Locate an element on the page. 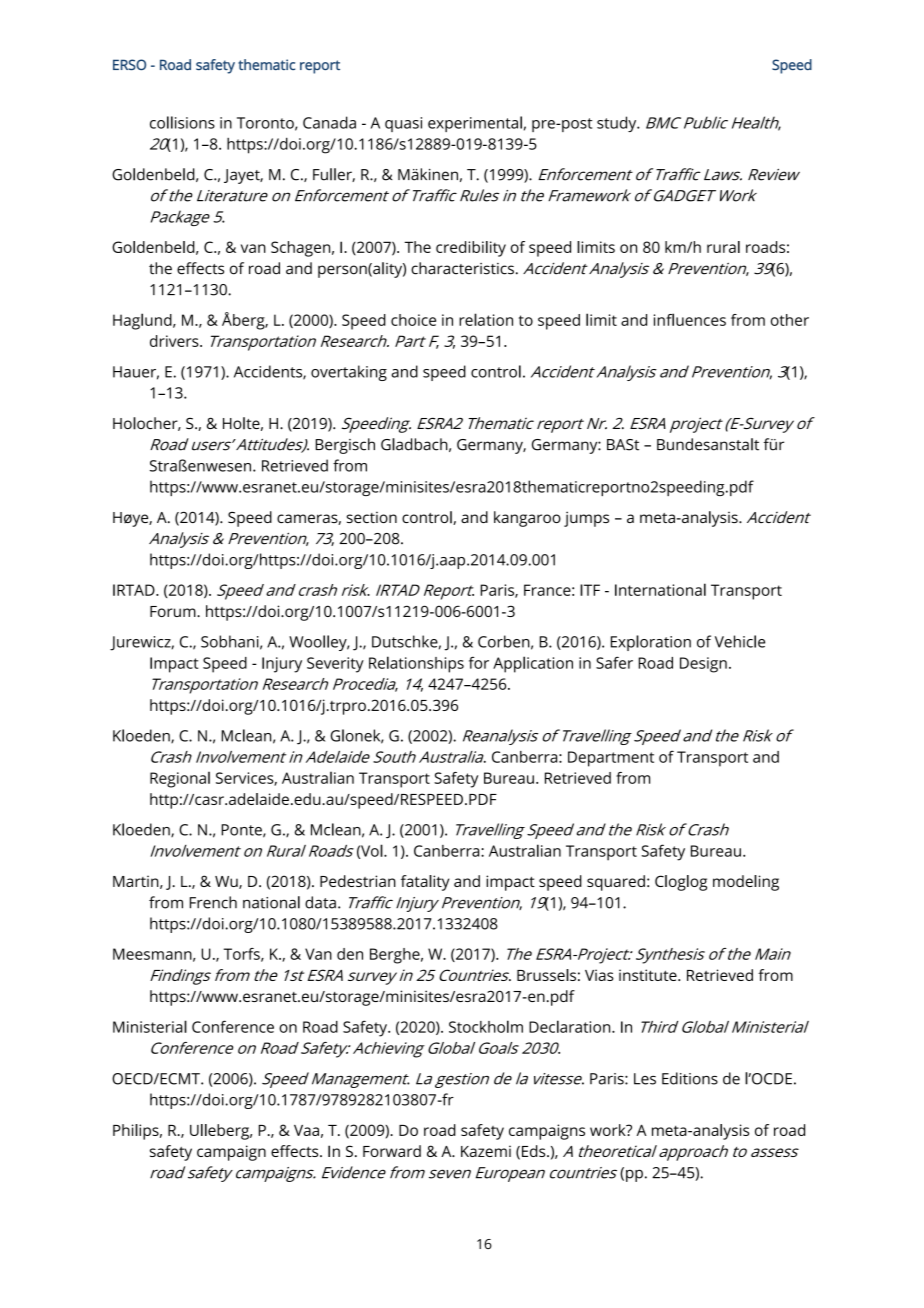 The image size is (924, 1308). Vehicle is located at coordinates (740, 641).
